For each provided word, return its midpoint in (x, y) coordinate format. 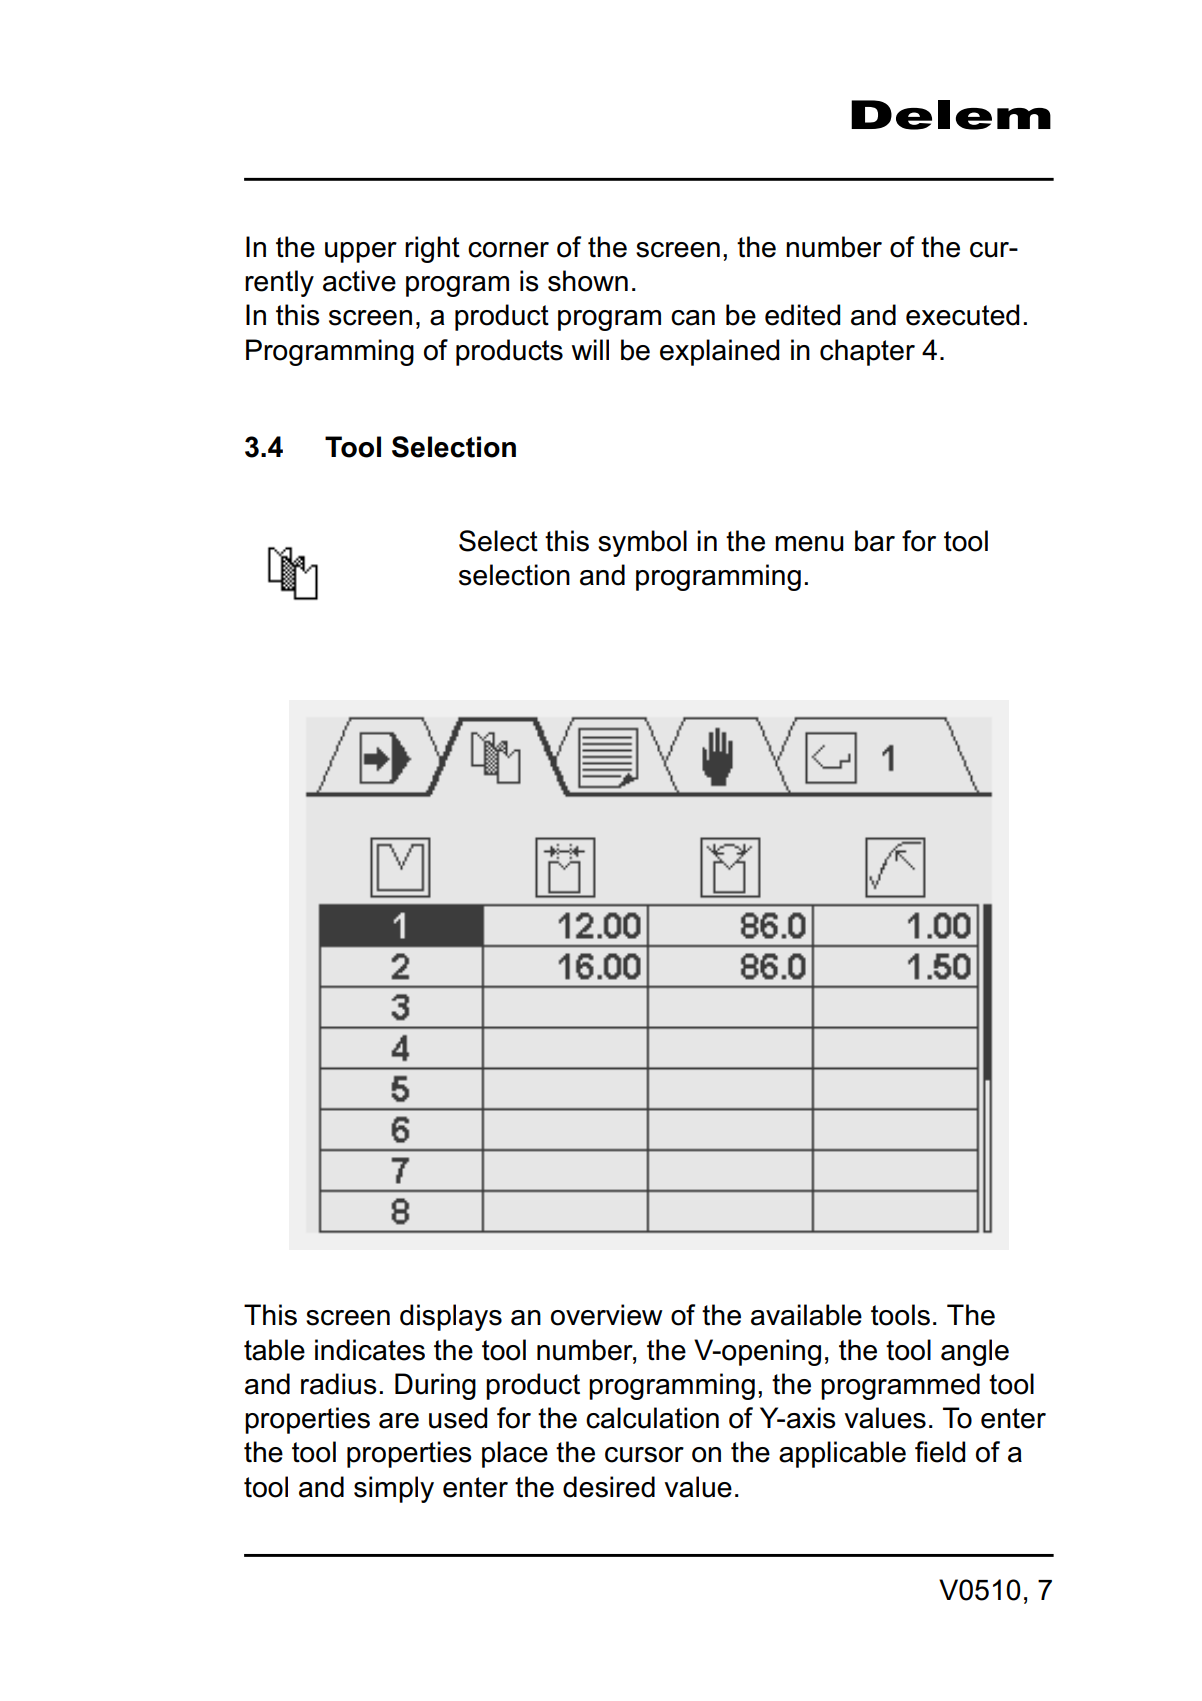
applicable (842, 1454)
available (806, 1315)
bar (875, 541)
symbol (642, 543)
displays (451, 1317)
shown (588, 281)
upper (361, 252)
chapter (867, 352)
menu (809, 544)
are (399, 1421)
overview (607, 1315)
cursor (644, 1455)
